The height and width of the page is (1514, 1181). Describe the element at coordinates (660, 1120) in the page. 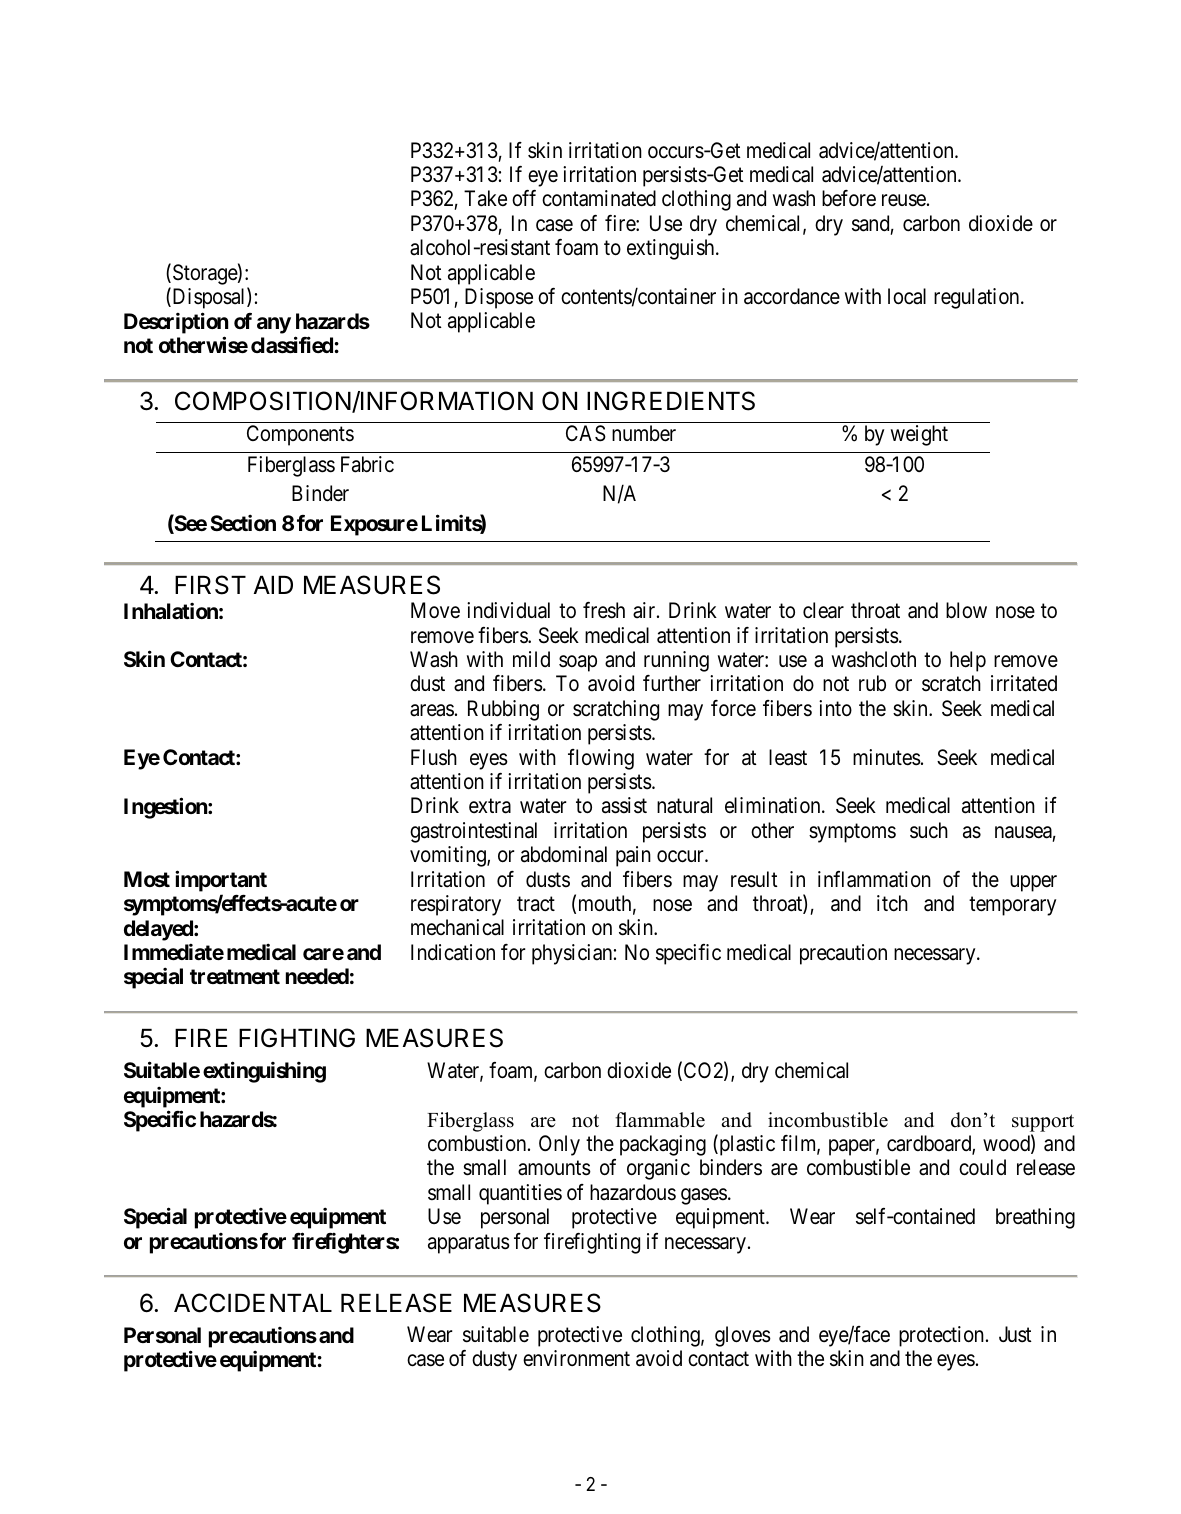

I see `flammable` at that location.
